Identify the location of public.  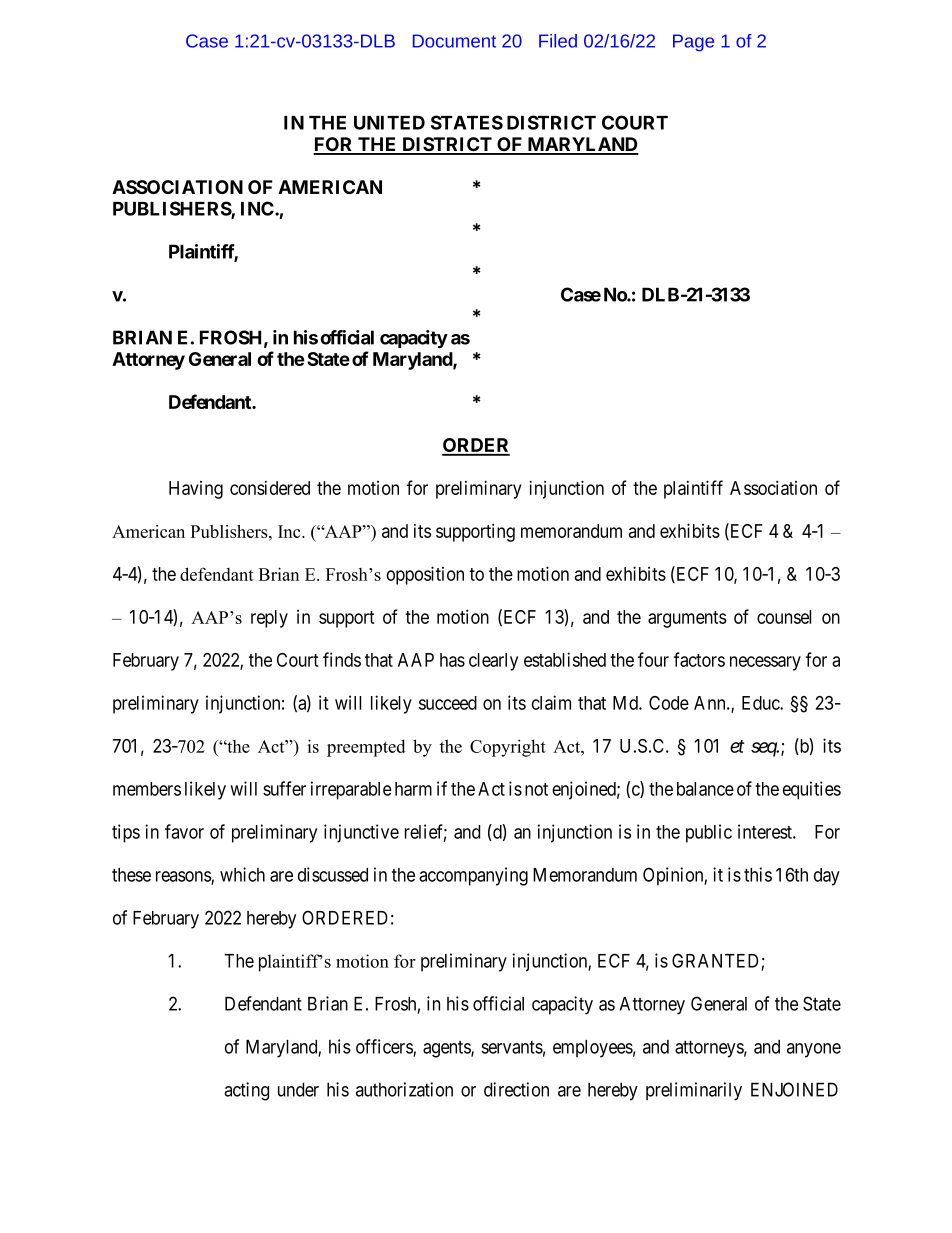
(709, 833).
